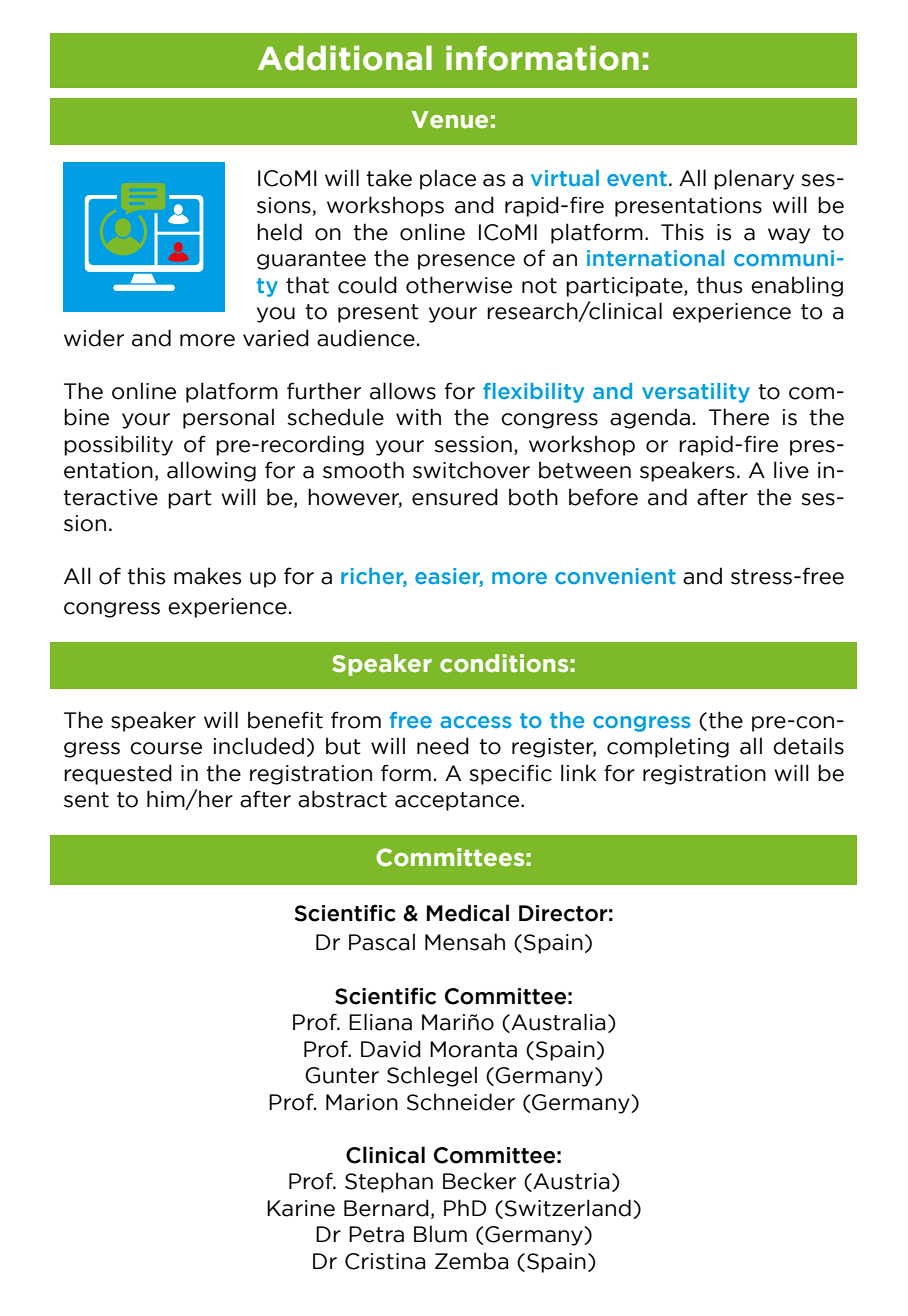  Describe the element at coordinates (440, 1234) in the screenshot. I see `Blum` at that location.
